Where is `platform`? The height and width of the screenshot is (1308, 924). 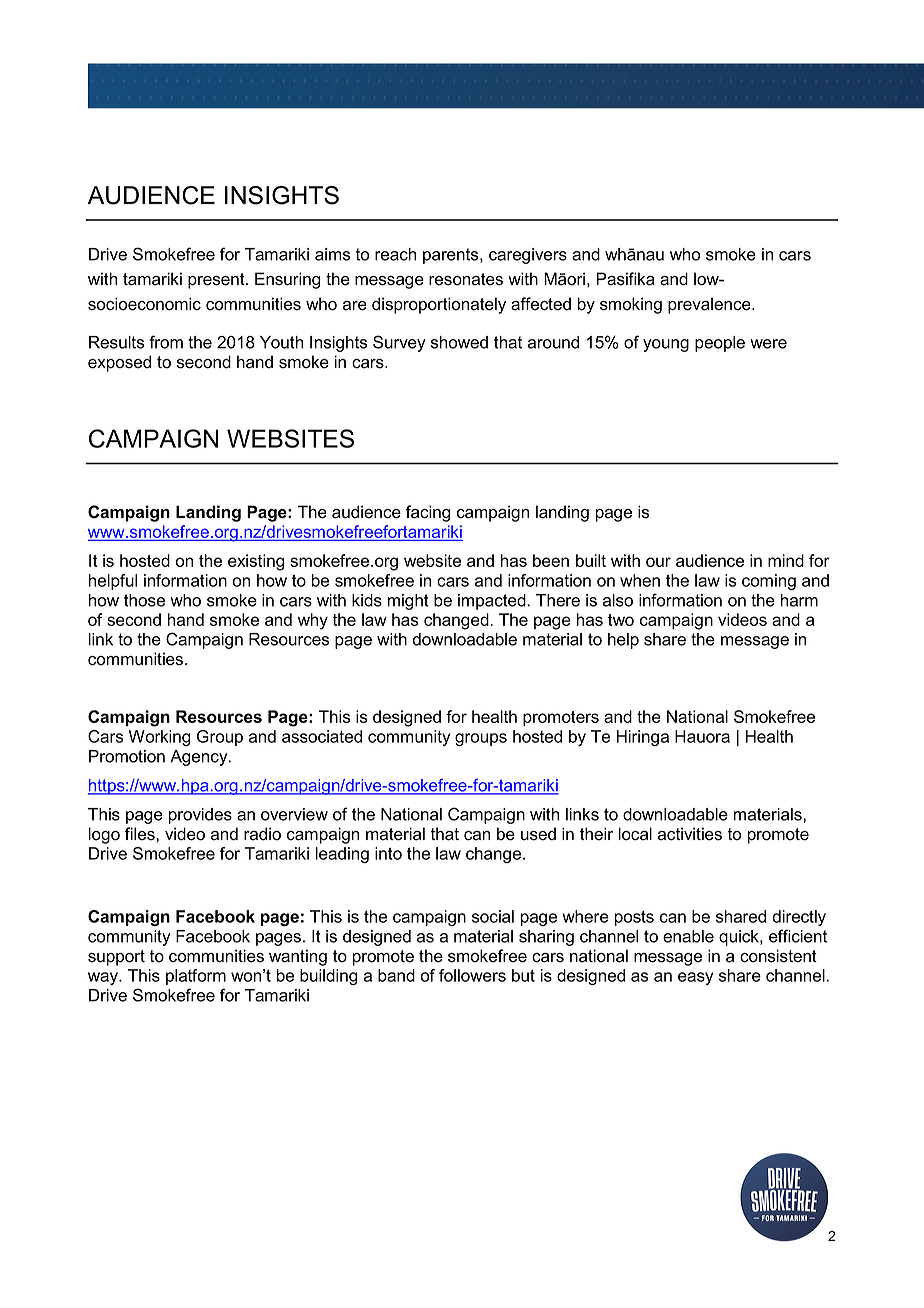 platform is located at coordinates (196, 977).
